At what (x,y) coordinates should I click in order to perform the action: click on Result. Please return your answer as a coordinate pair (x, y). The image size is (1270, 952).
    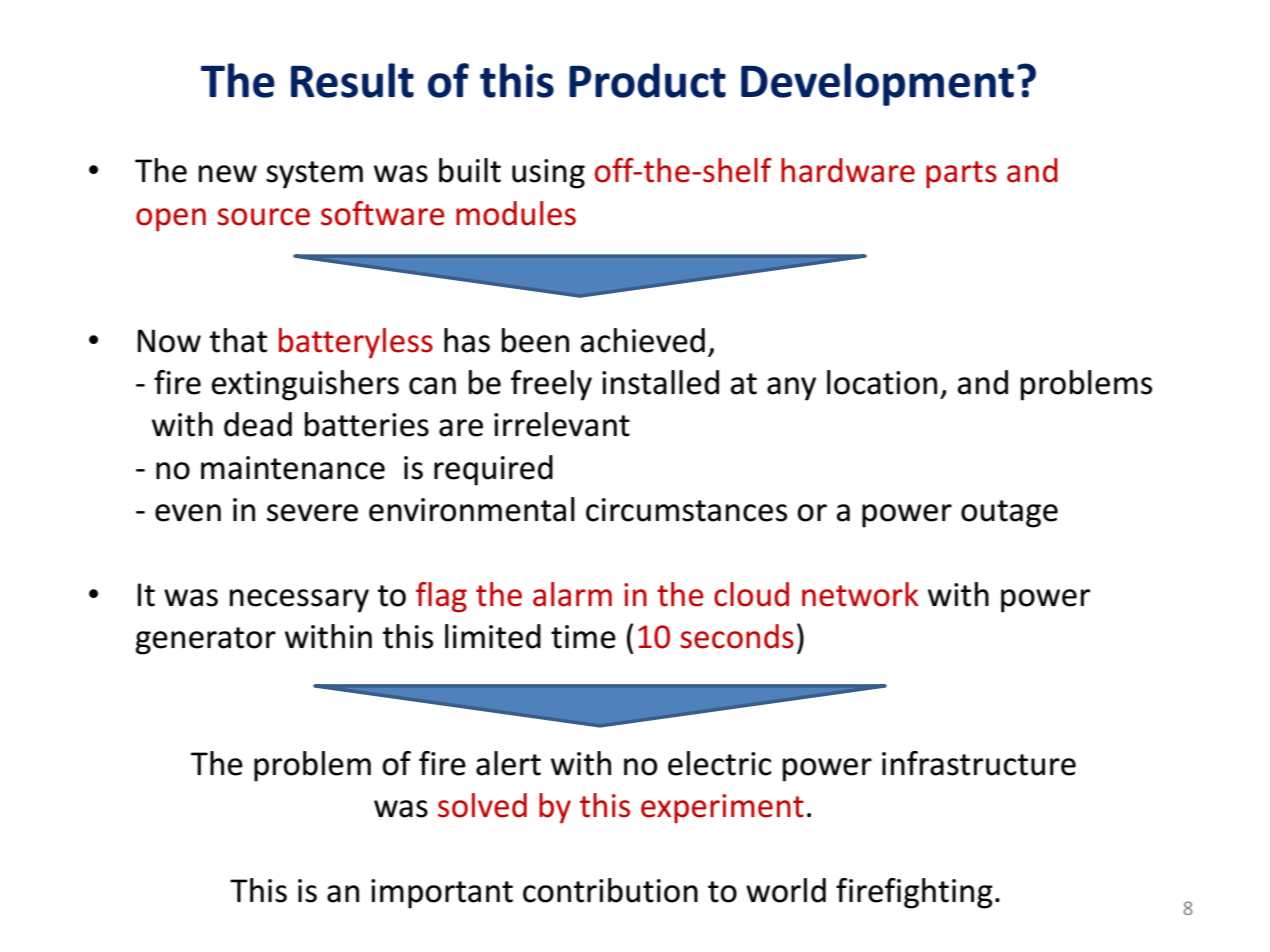
    Looking at the image, I should click on (352, 80).
